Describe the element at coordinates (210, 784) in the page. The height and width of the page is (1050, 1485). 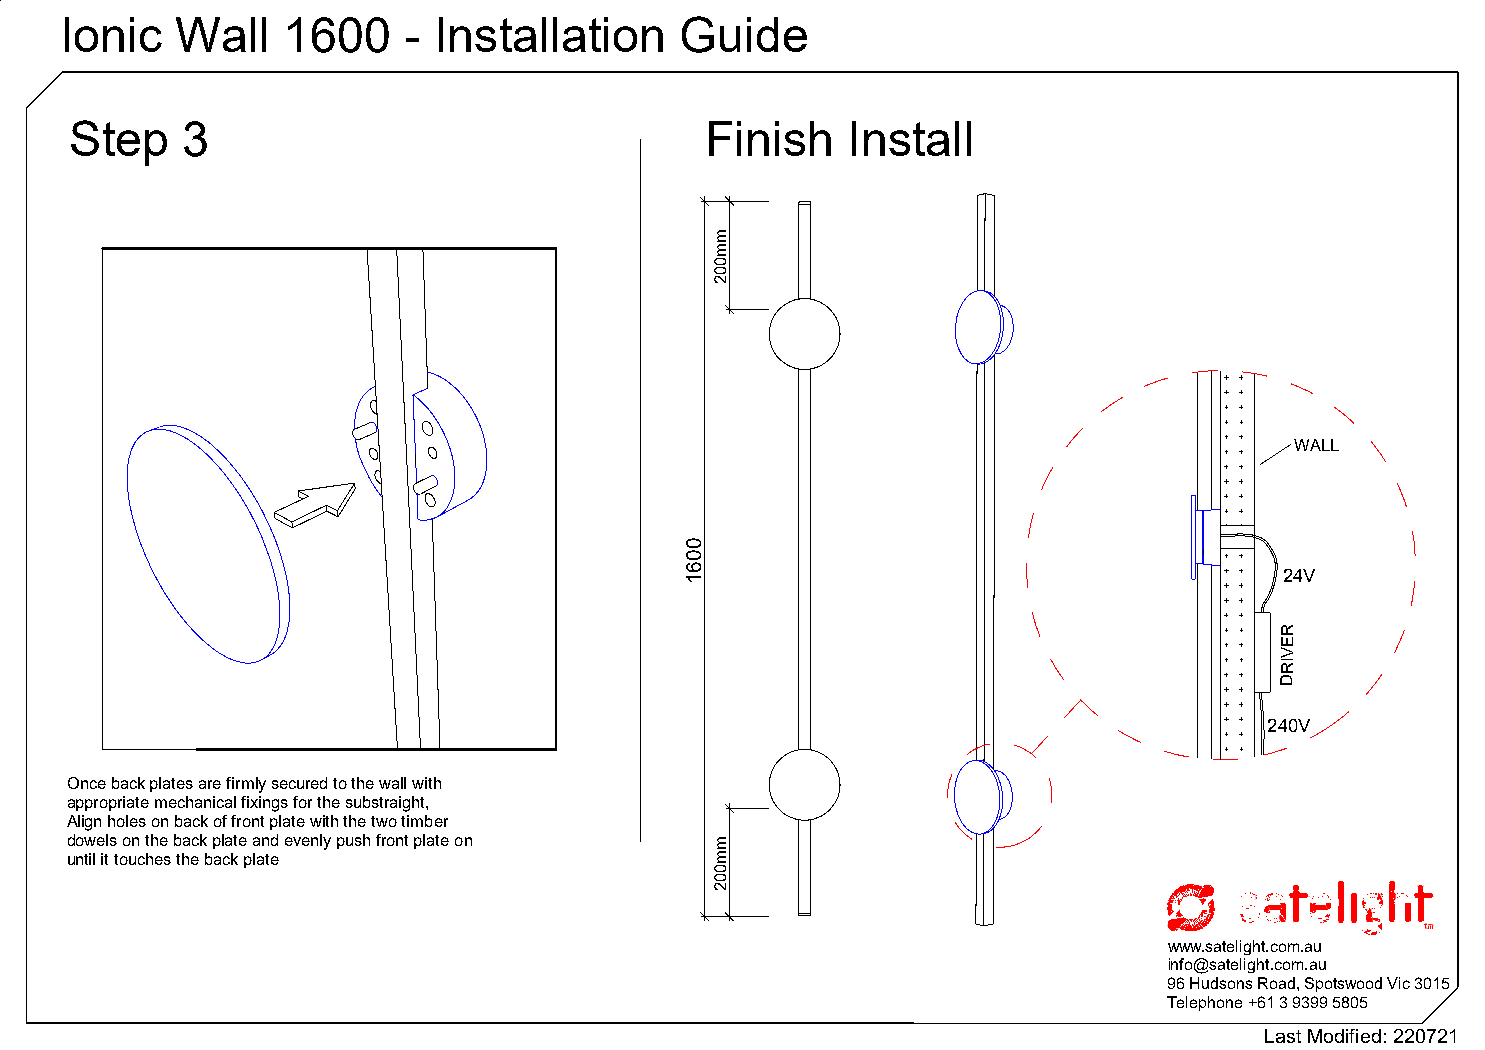
I see `are` at that location.
